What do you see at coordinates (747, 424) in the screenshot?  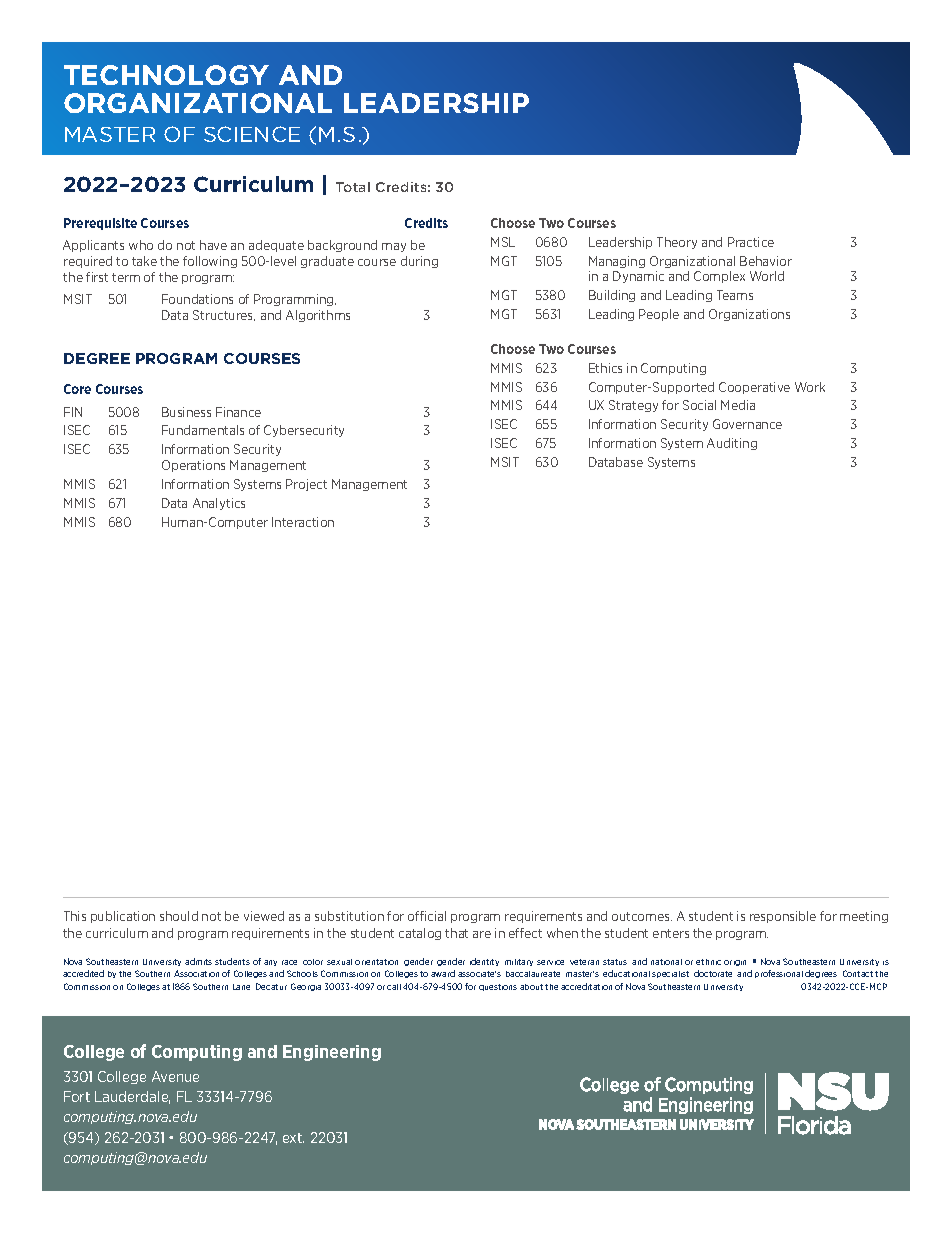 I see `Governance` at bounding box center [747, 424].
